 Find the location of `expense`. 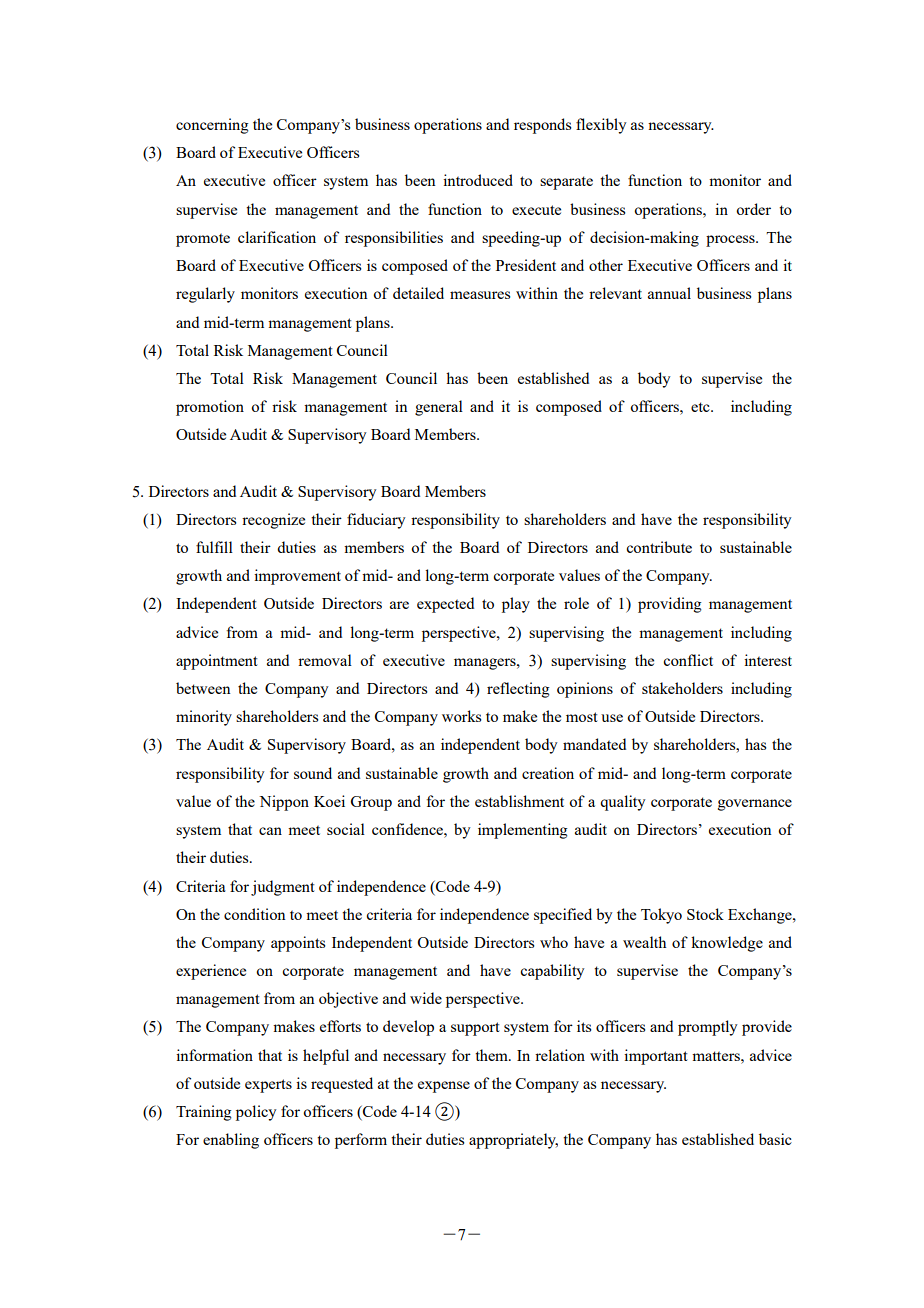

expense is located at coordinates (444, 1087).
